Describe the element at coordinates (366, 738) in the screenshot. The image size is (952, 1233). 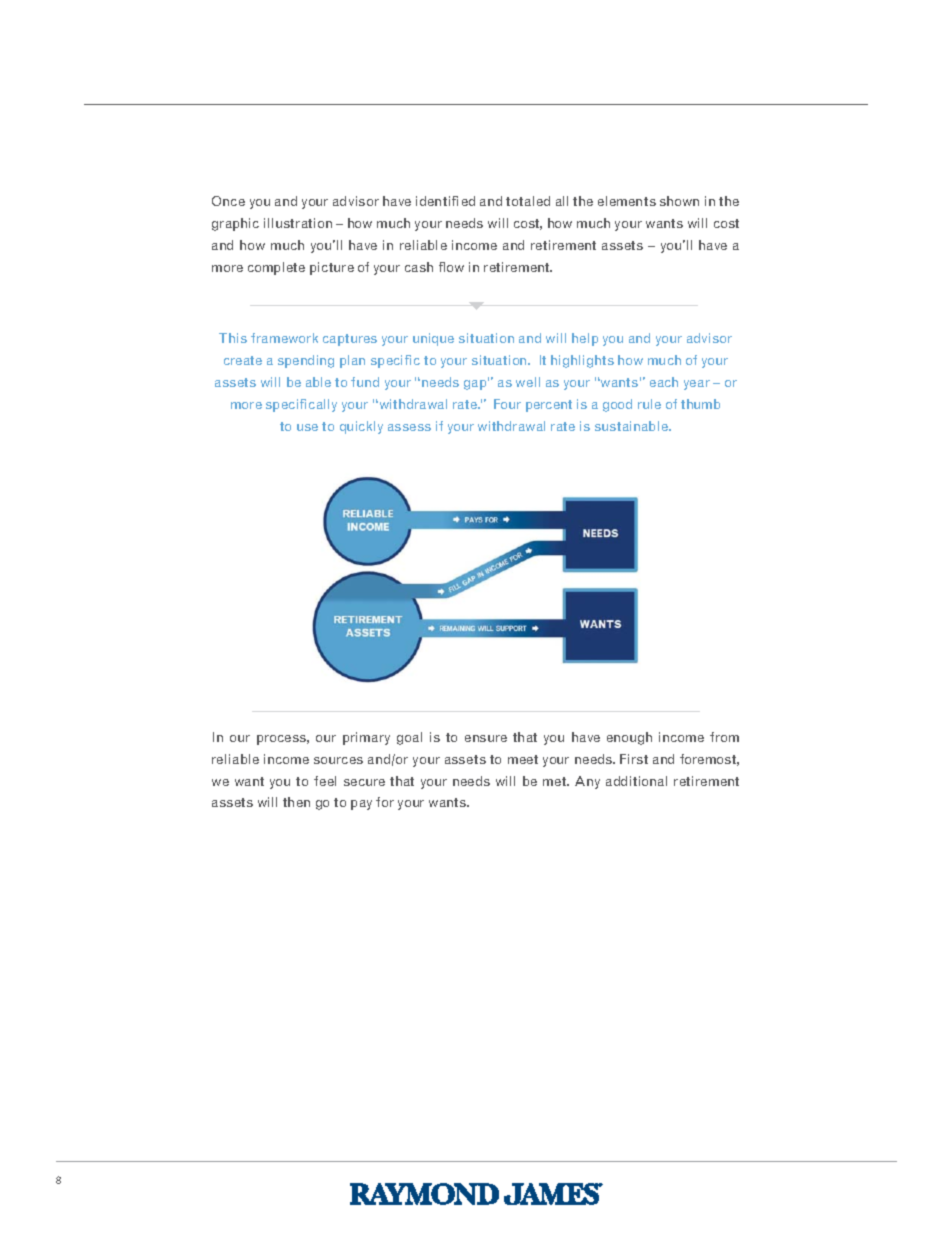
I see `primary` at that location.
